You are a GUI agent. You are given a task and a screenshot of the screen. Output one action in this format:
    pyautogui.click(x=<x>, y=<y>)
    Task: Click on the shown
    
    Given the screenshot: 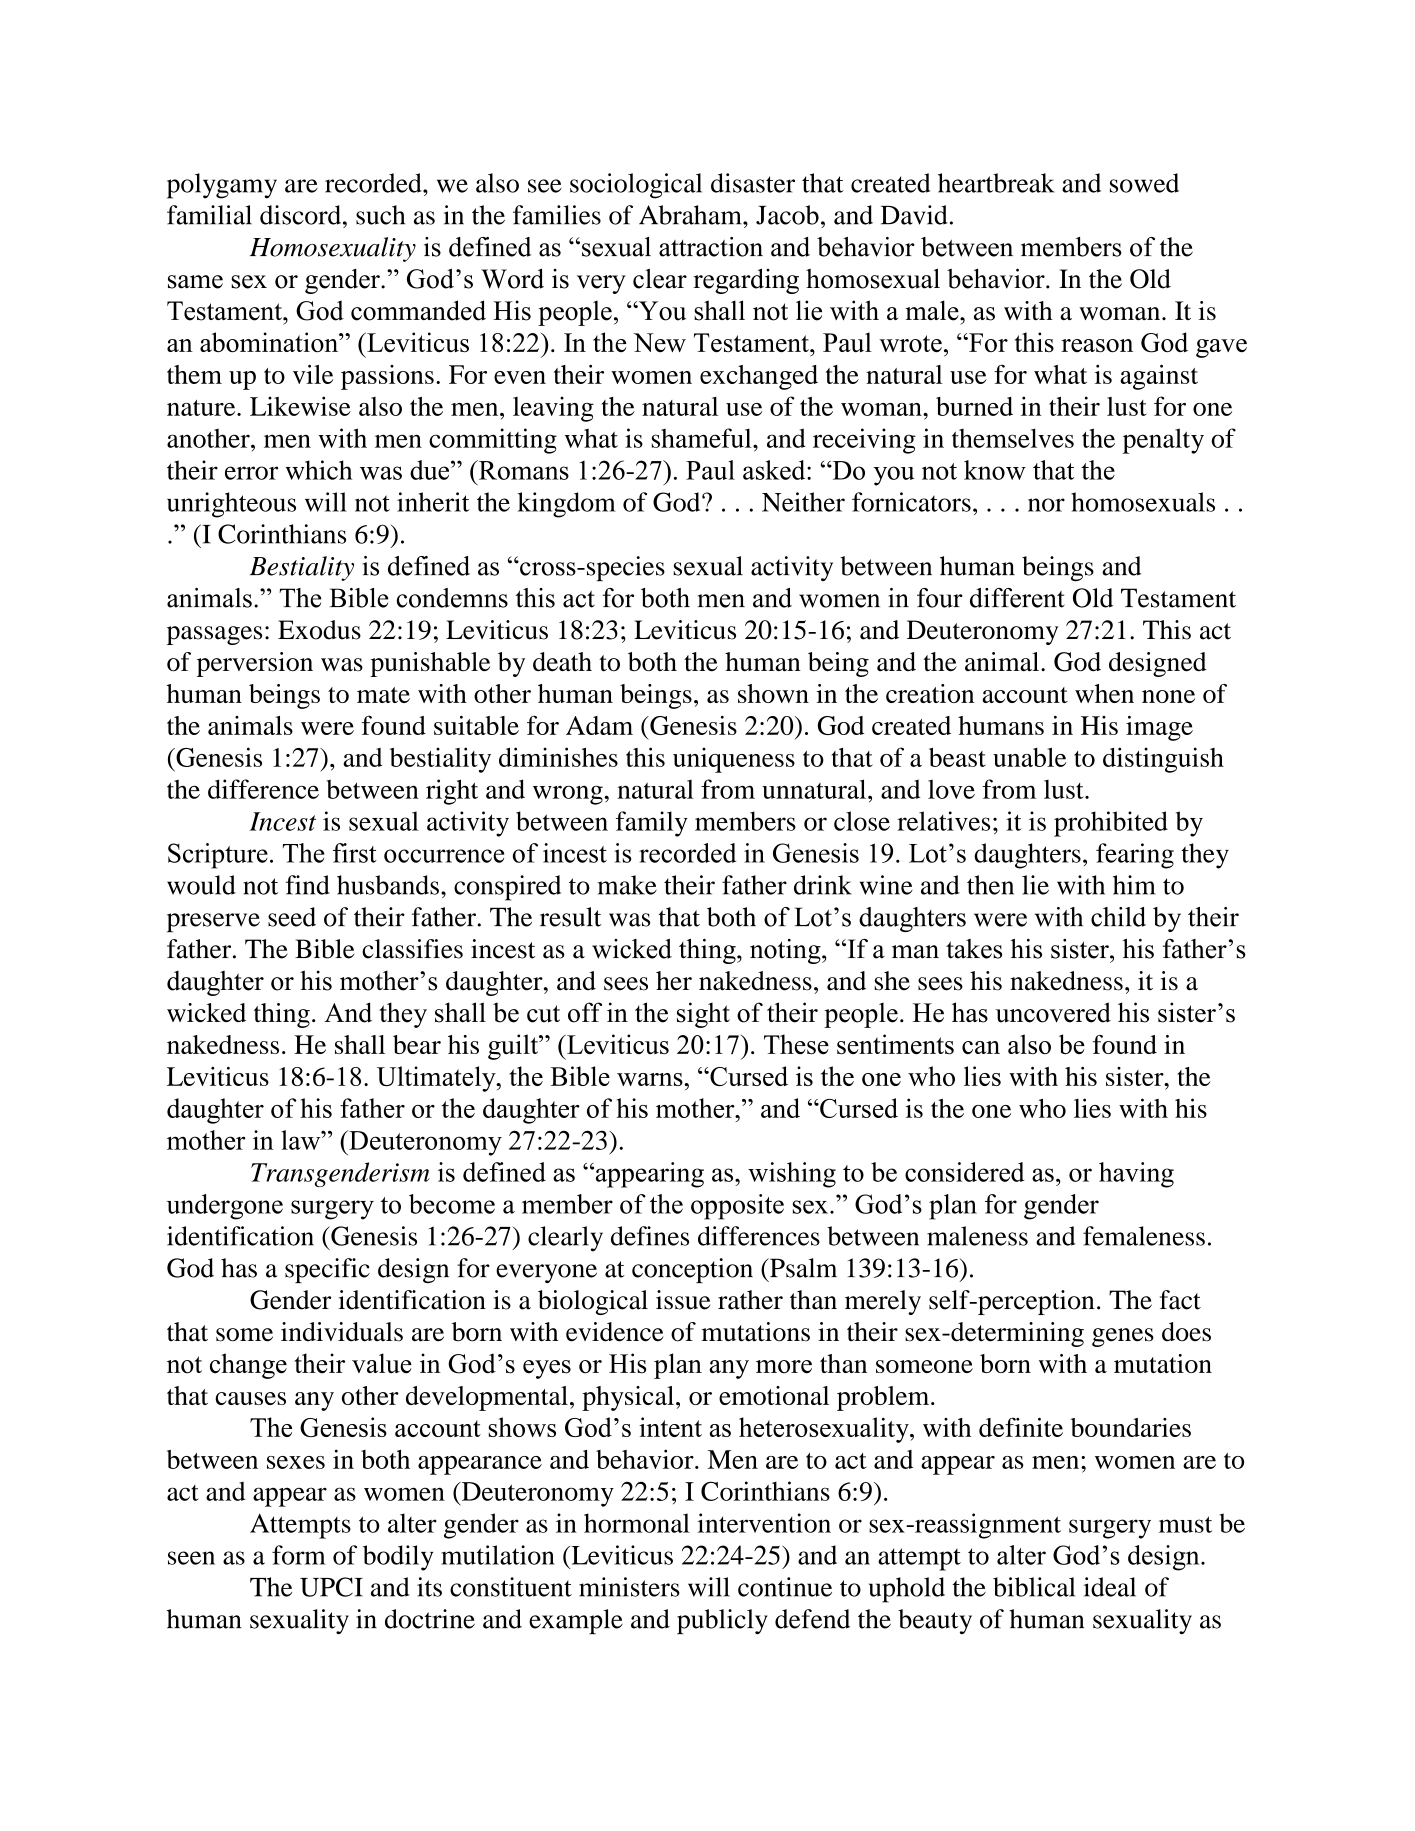 What is the action you would take?
    pyautogui.click(x=773, y=693)
